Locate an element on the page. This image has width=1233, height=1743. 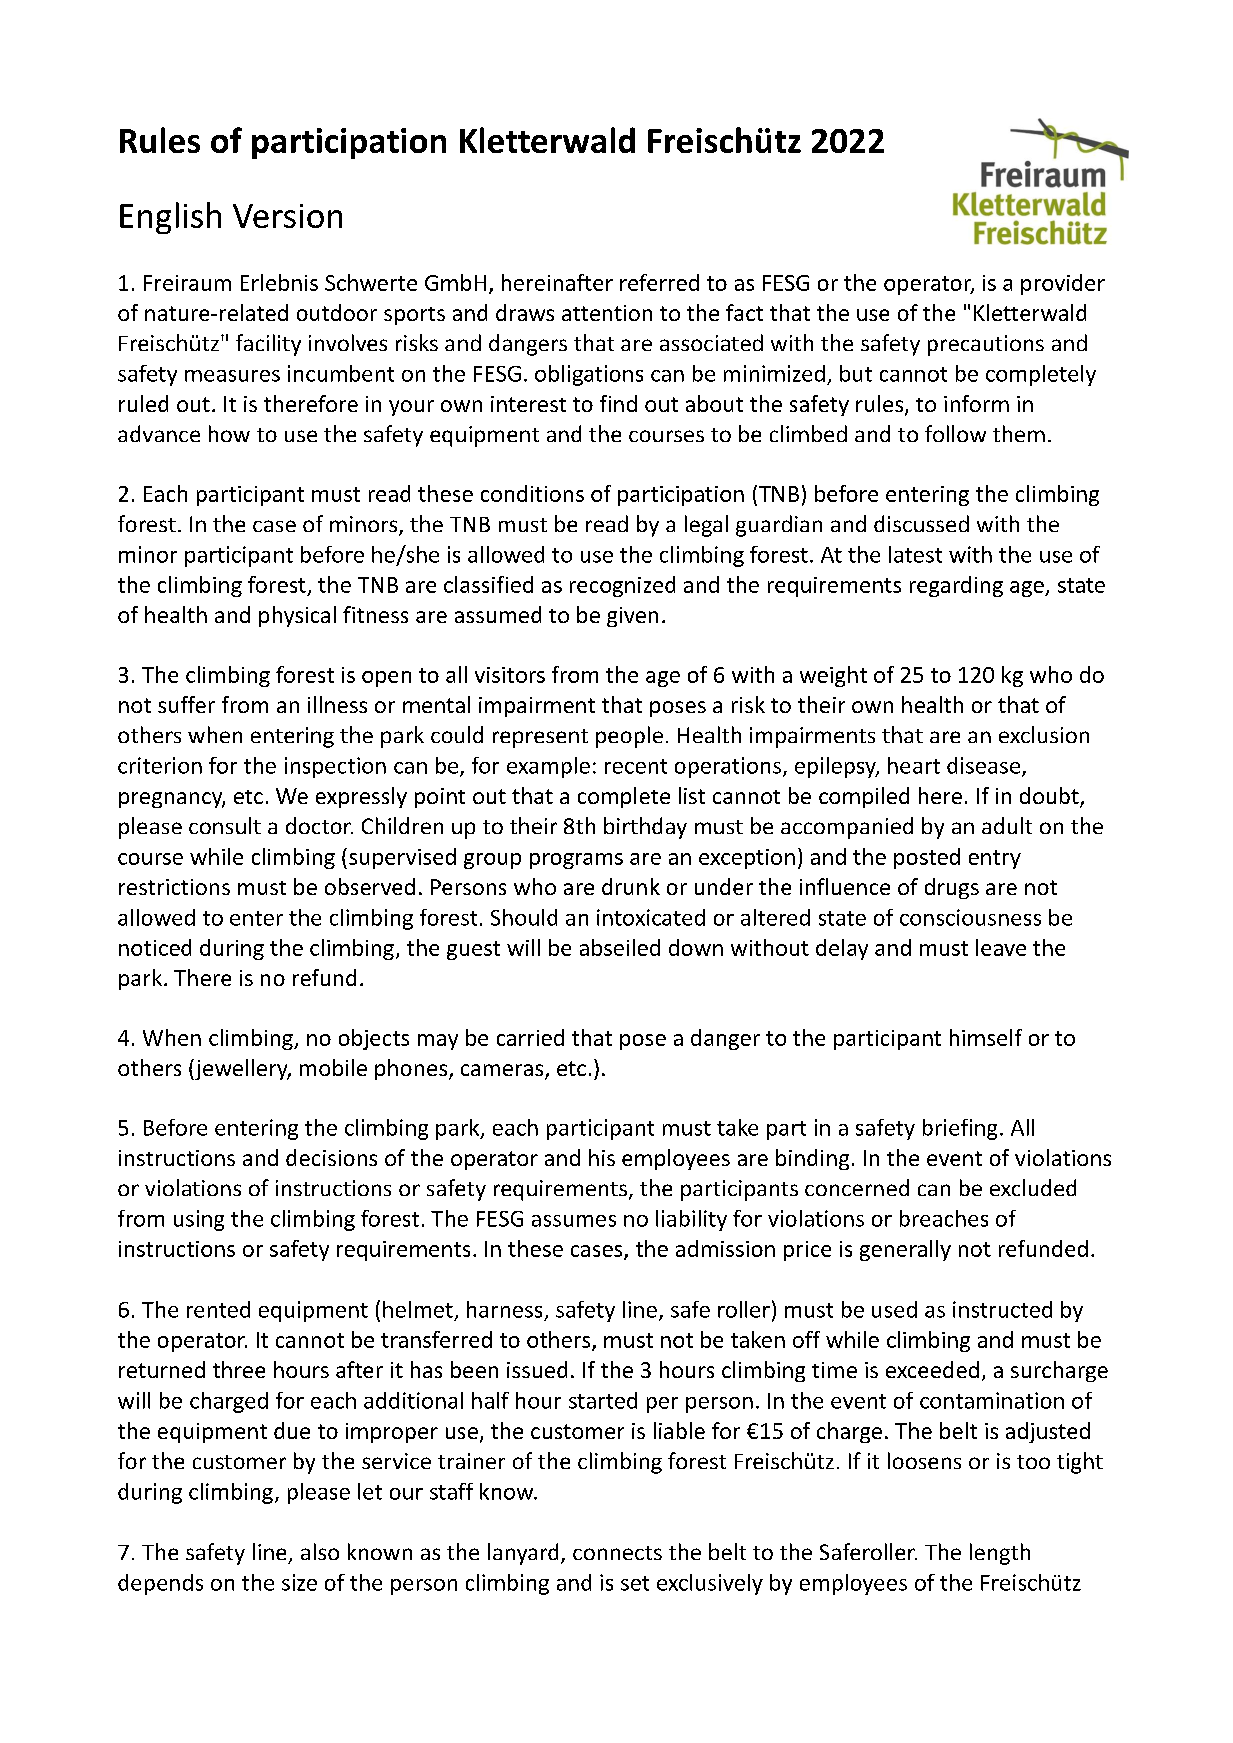
drugs is located at coordinates (952, 888).
